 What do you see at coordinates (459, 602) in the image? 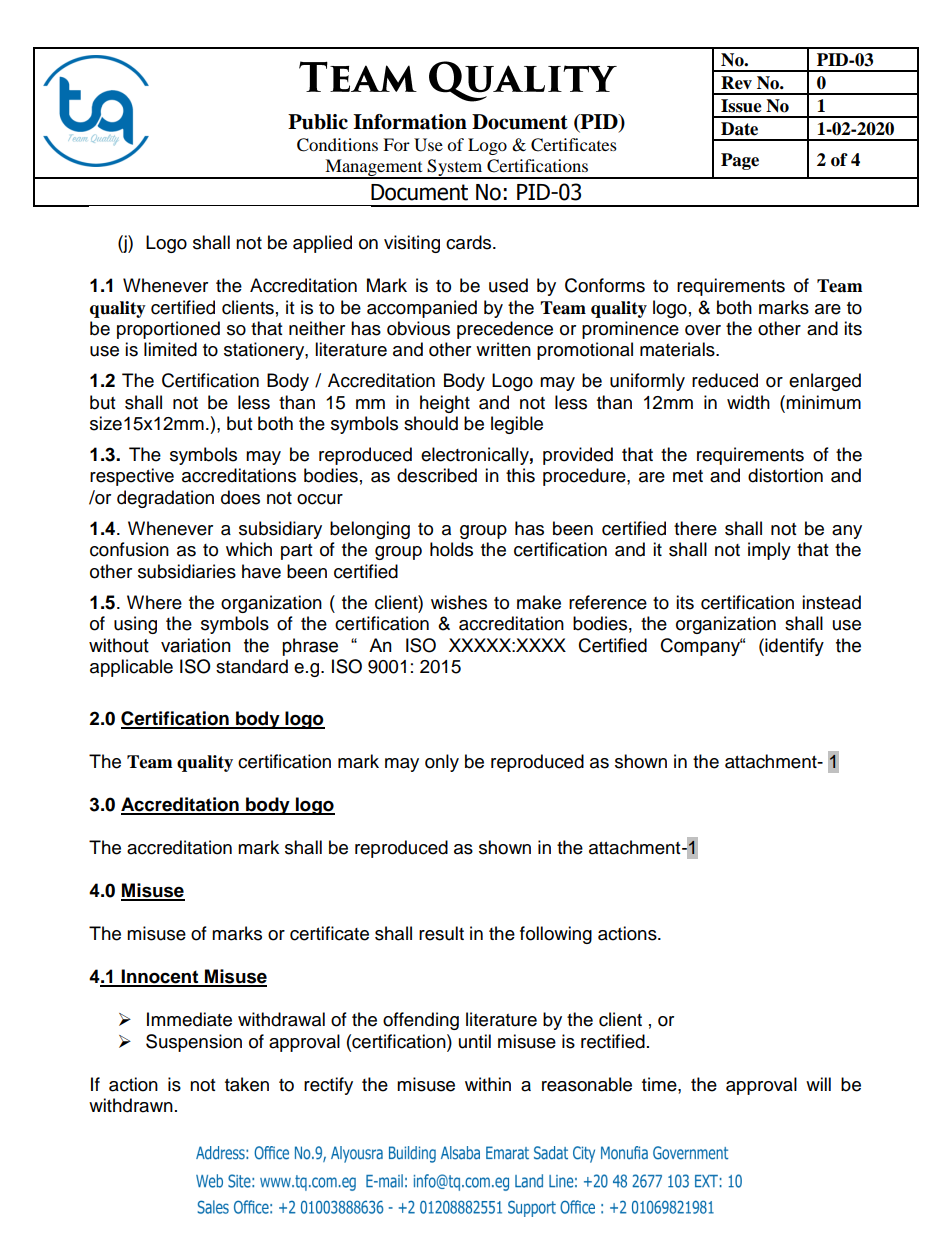
I see `wishes` at bounding box center [459, 602].
